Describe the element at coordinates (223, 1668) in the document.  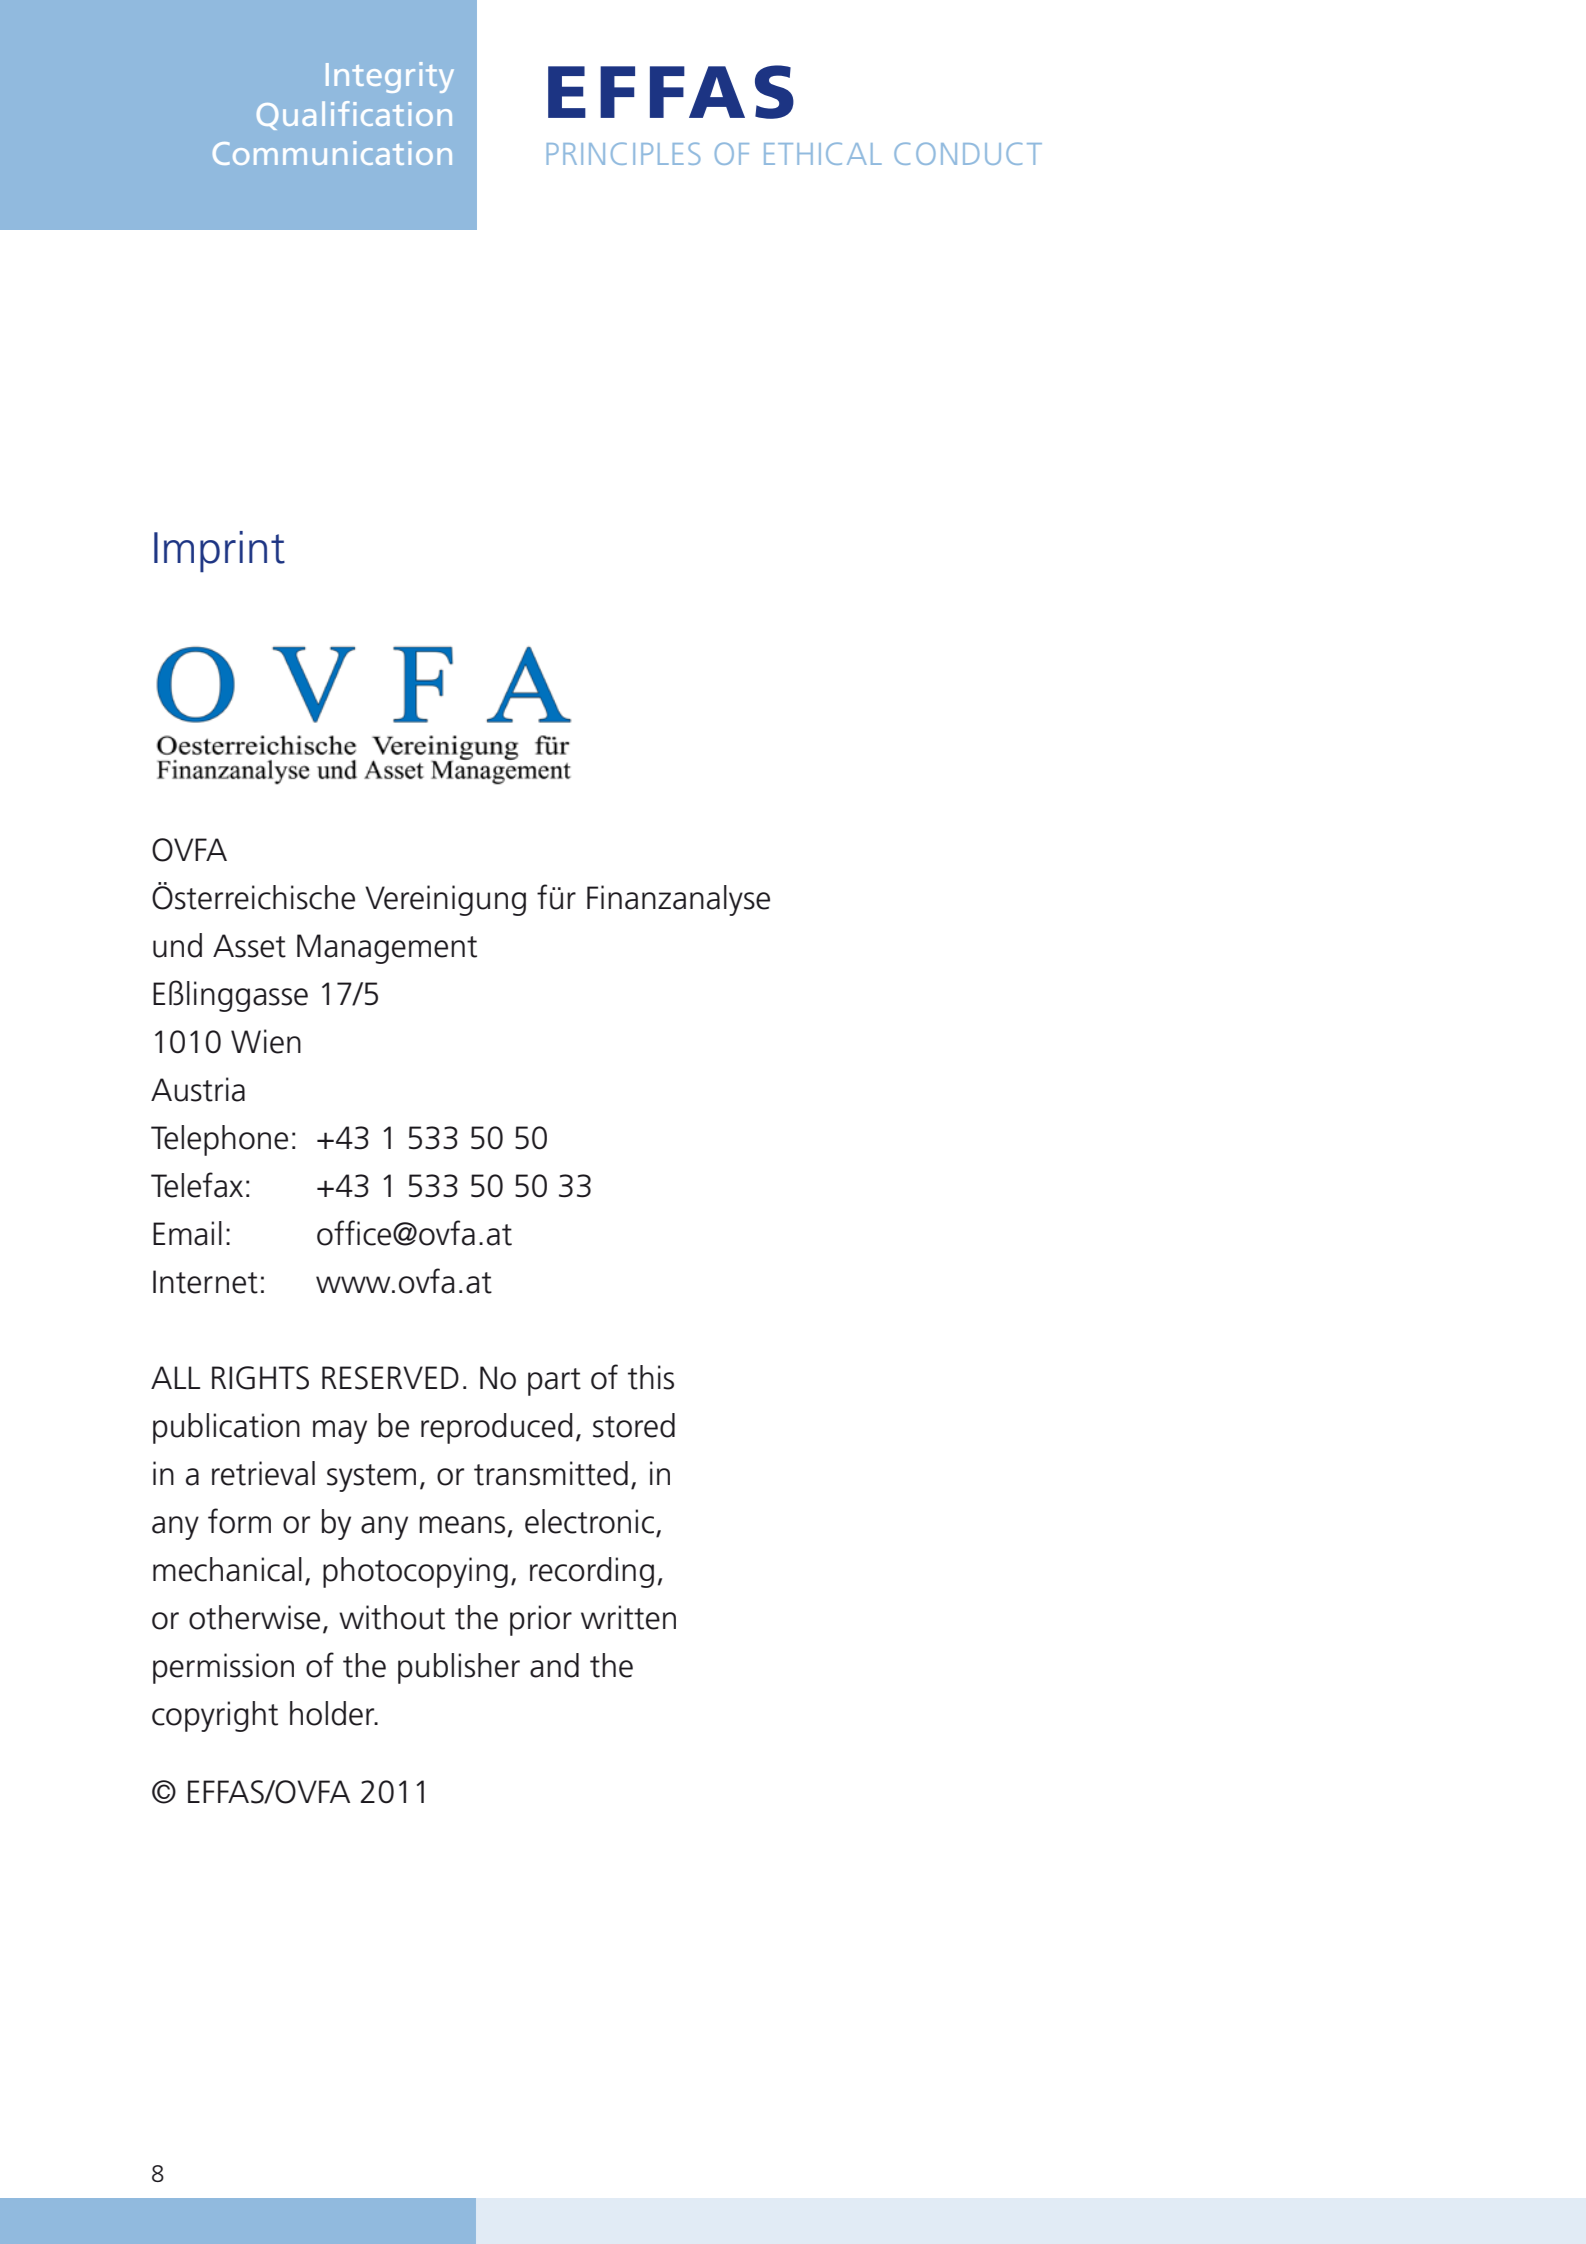
I see `permission` at that location.
